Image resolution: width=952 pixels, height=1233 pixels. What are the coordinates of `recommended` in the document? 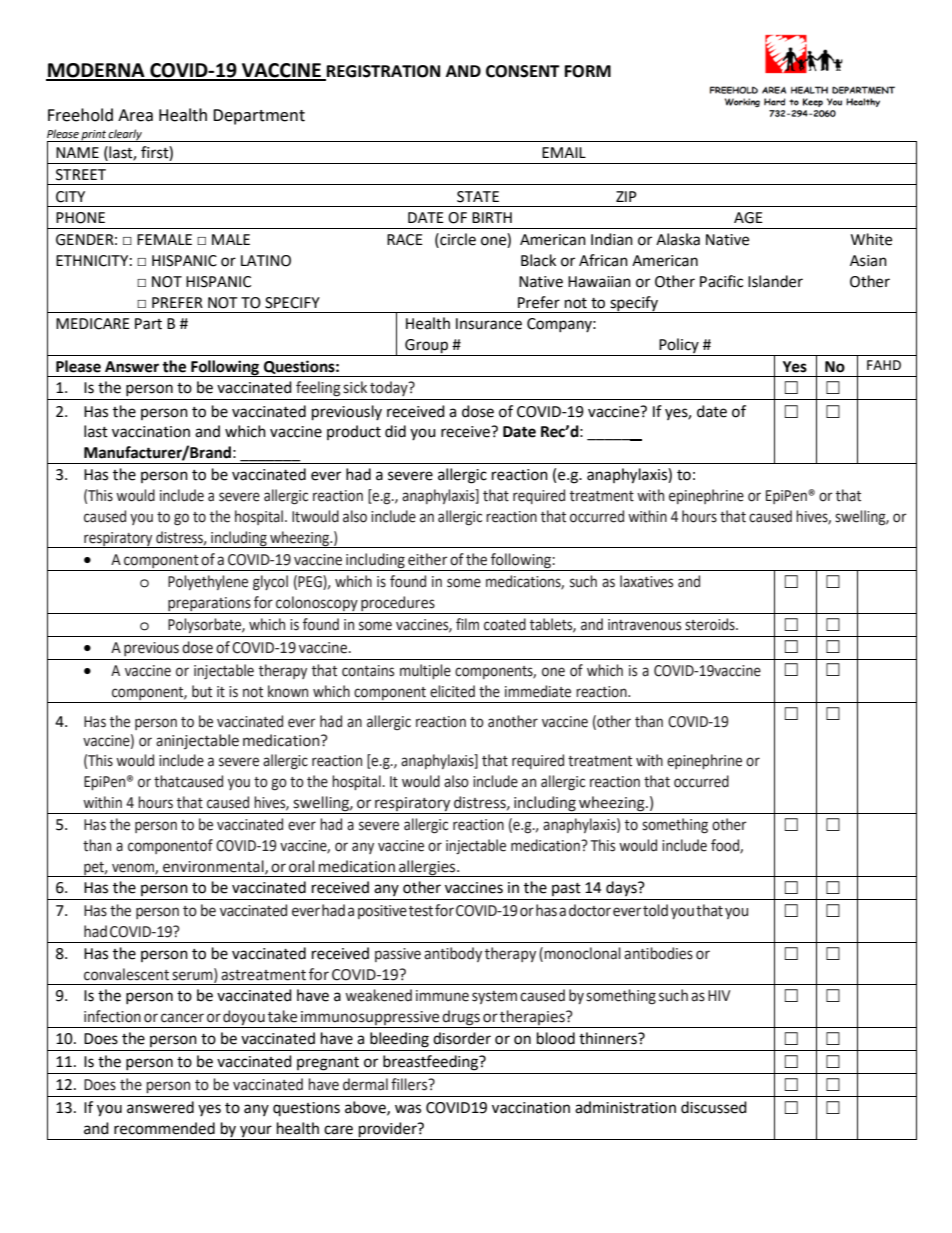 It's located at (164, 1128).
